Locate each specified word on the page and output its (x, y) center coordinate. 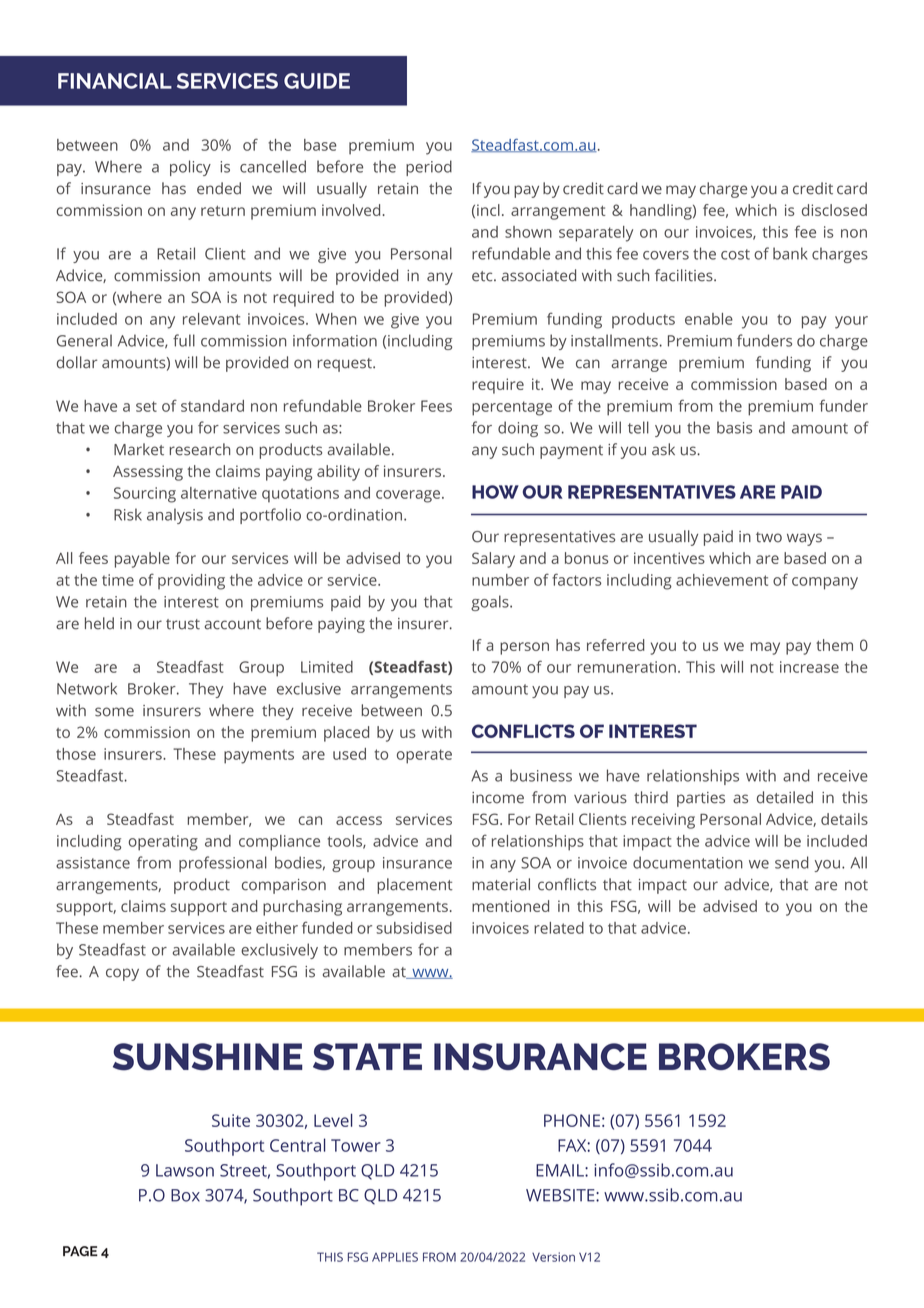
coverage (408, 496)
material (501, 884)
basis (734, 427)
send (792, 862)
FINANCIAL (115, 81)
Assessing (148, 473)
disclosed (834, 210)
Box (185, 1195)
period (429, 168)
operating (163, 843)
